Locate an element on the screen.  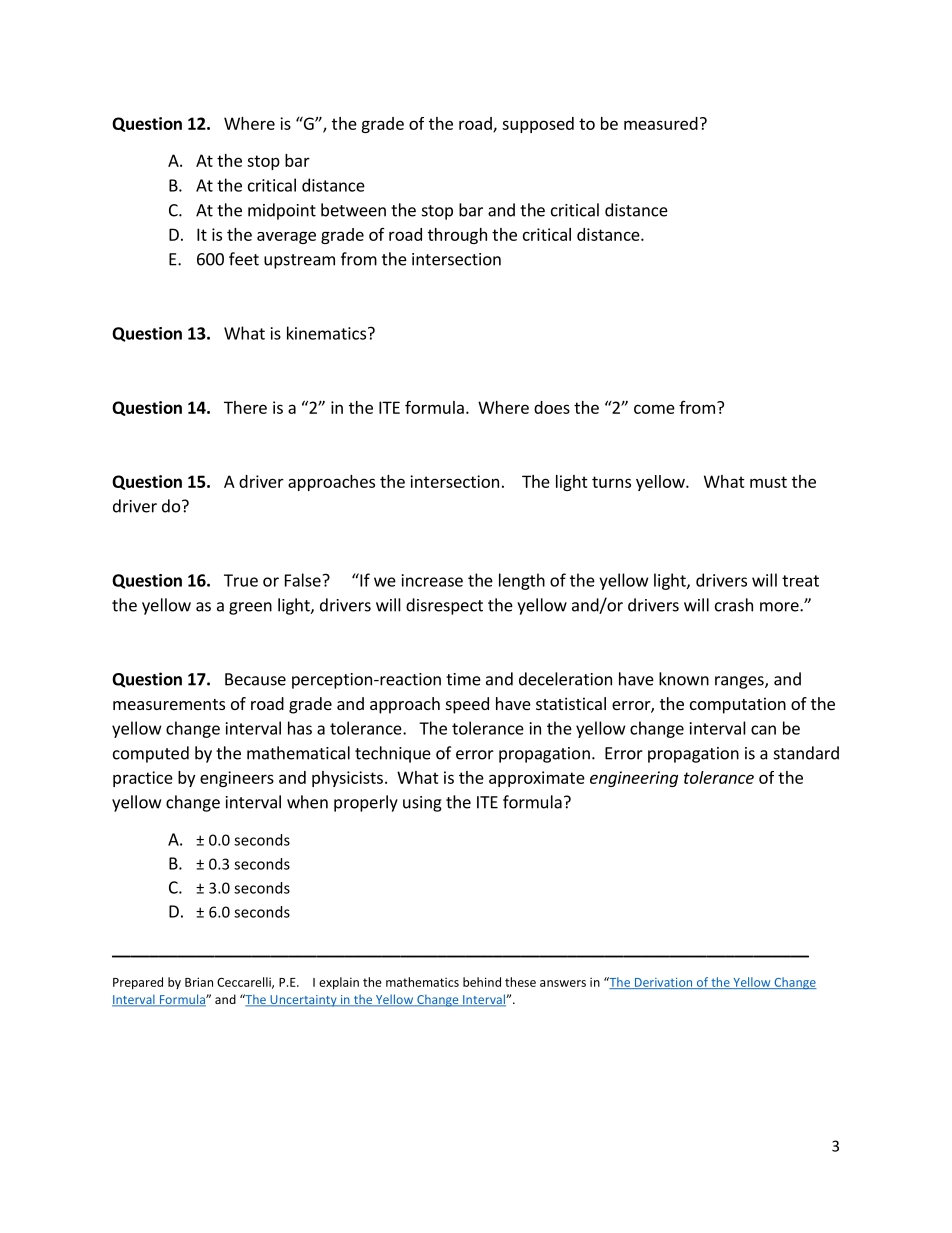
Derivation is located at coordinates (663, 983).
